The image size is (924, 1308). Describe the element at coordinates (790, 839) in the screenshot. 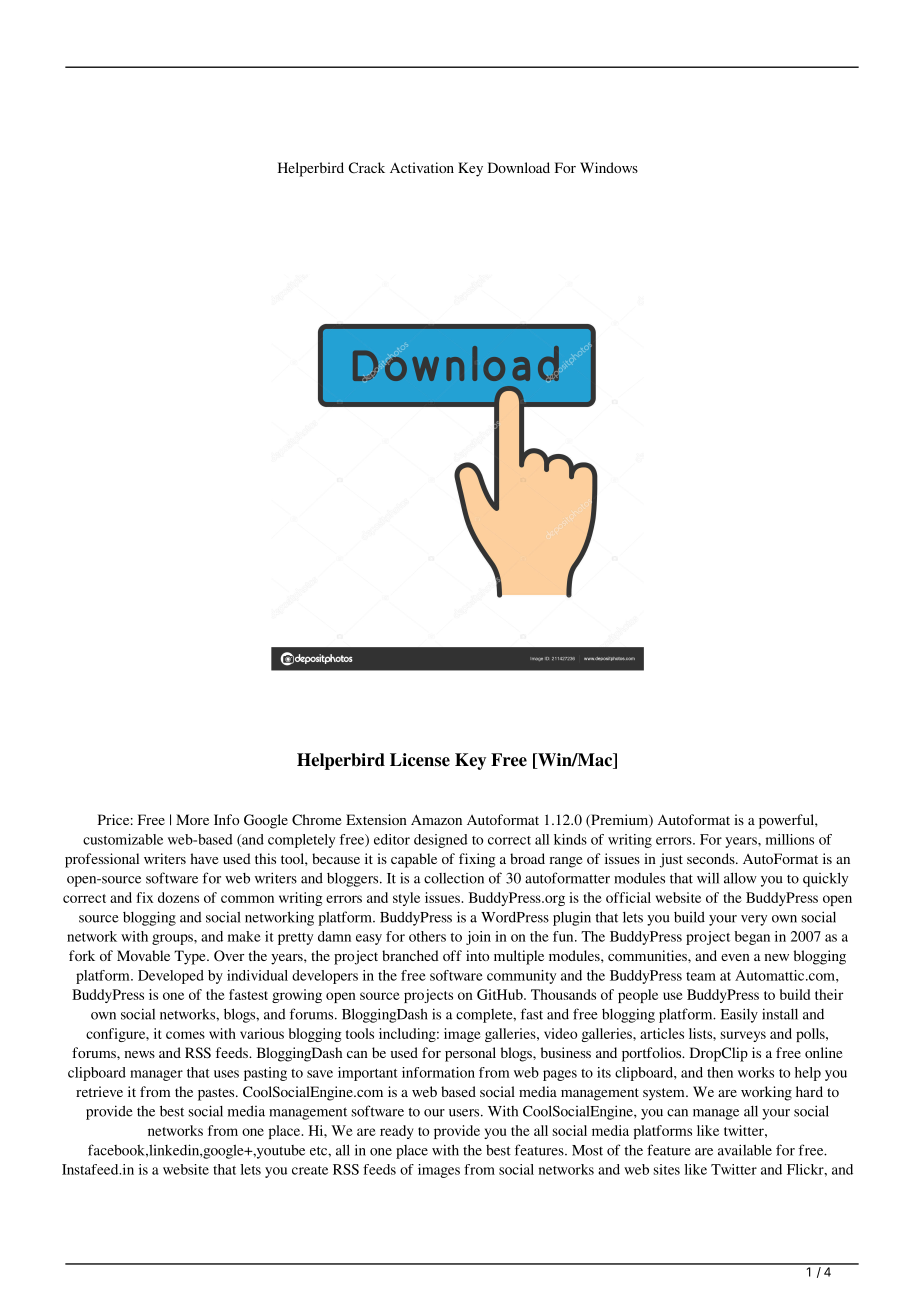

I see `millions` at that location.
